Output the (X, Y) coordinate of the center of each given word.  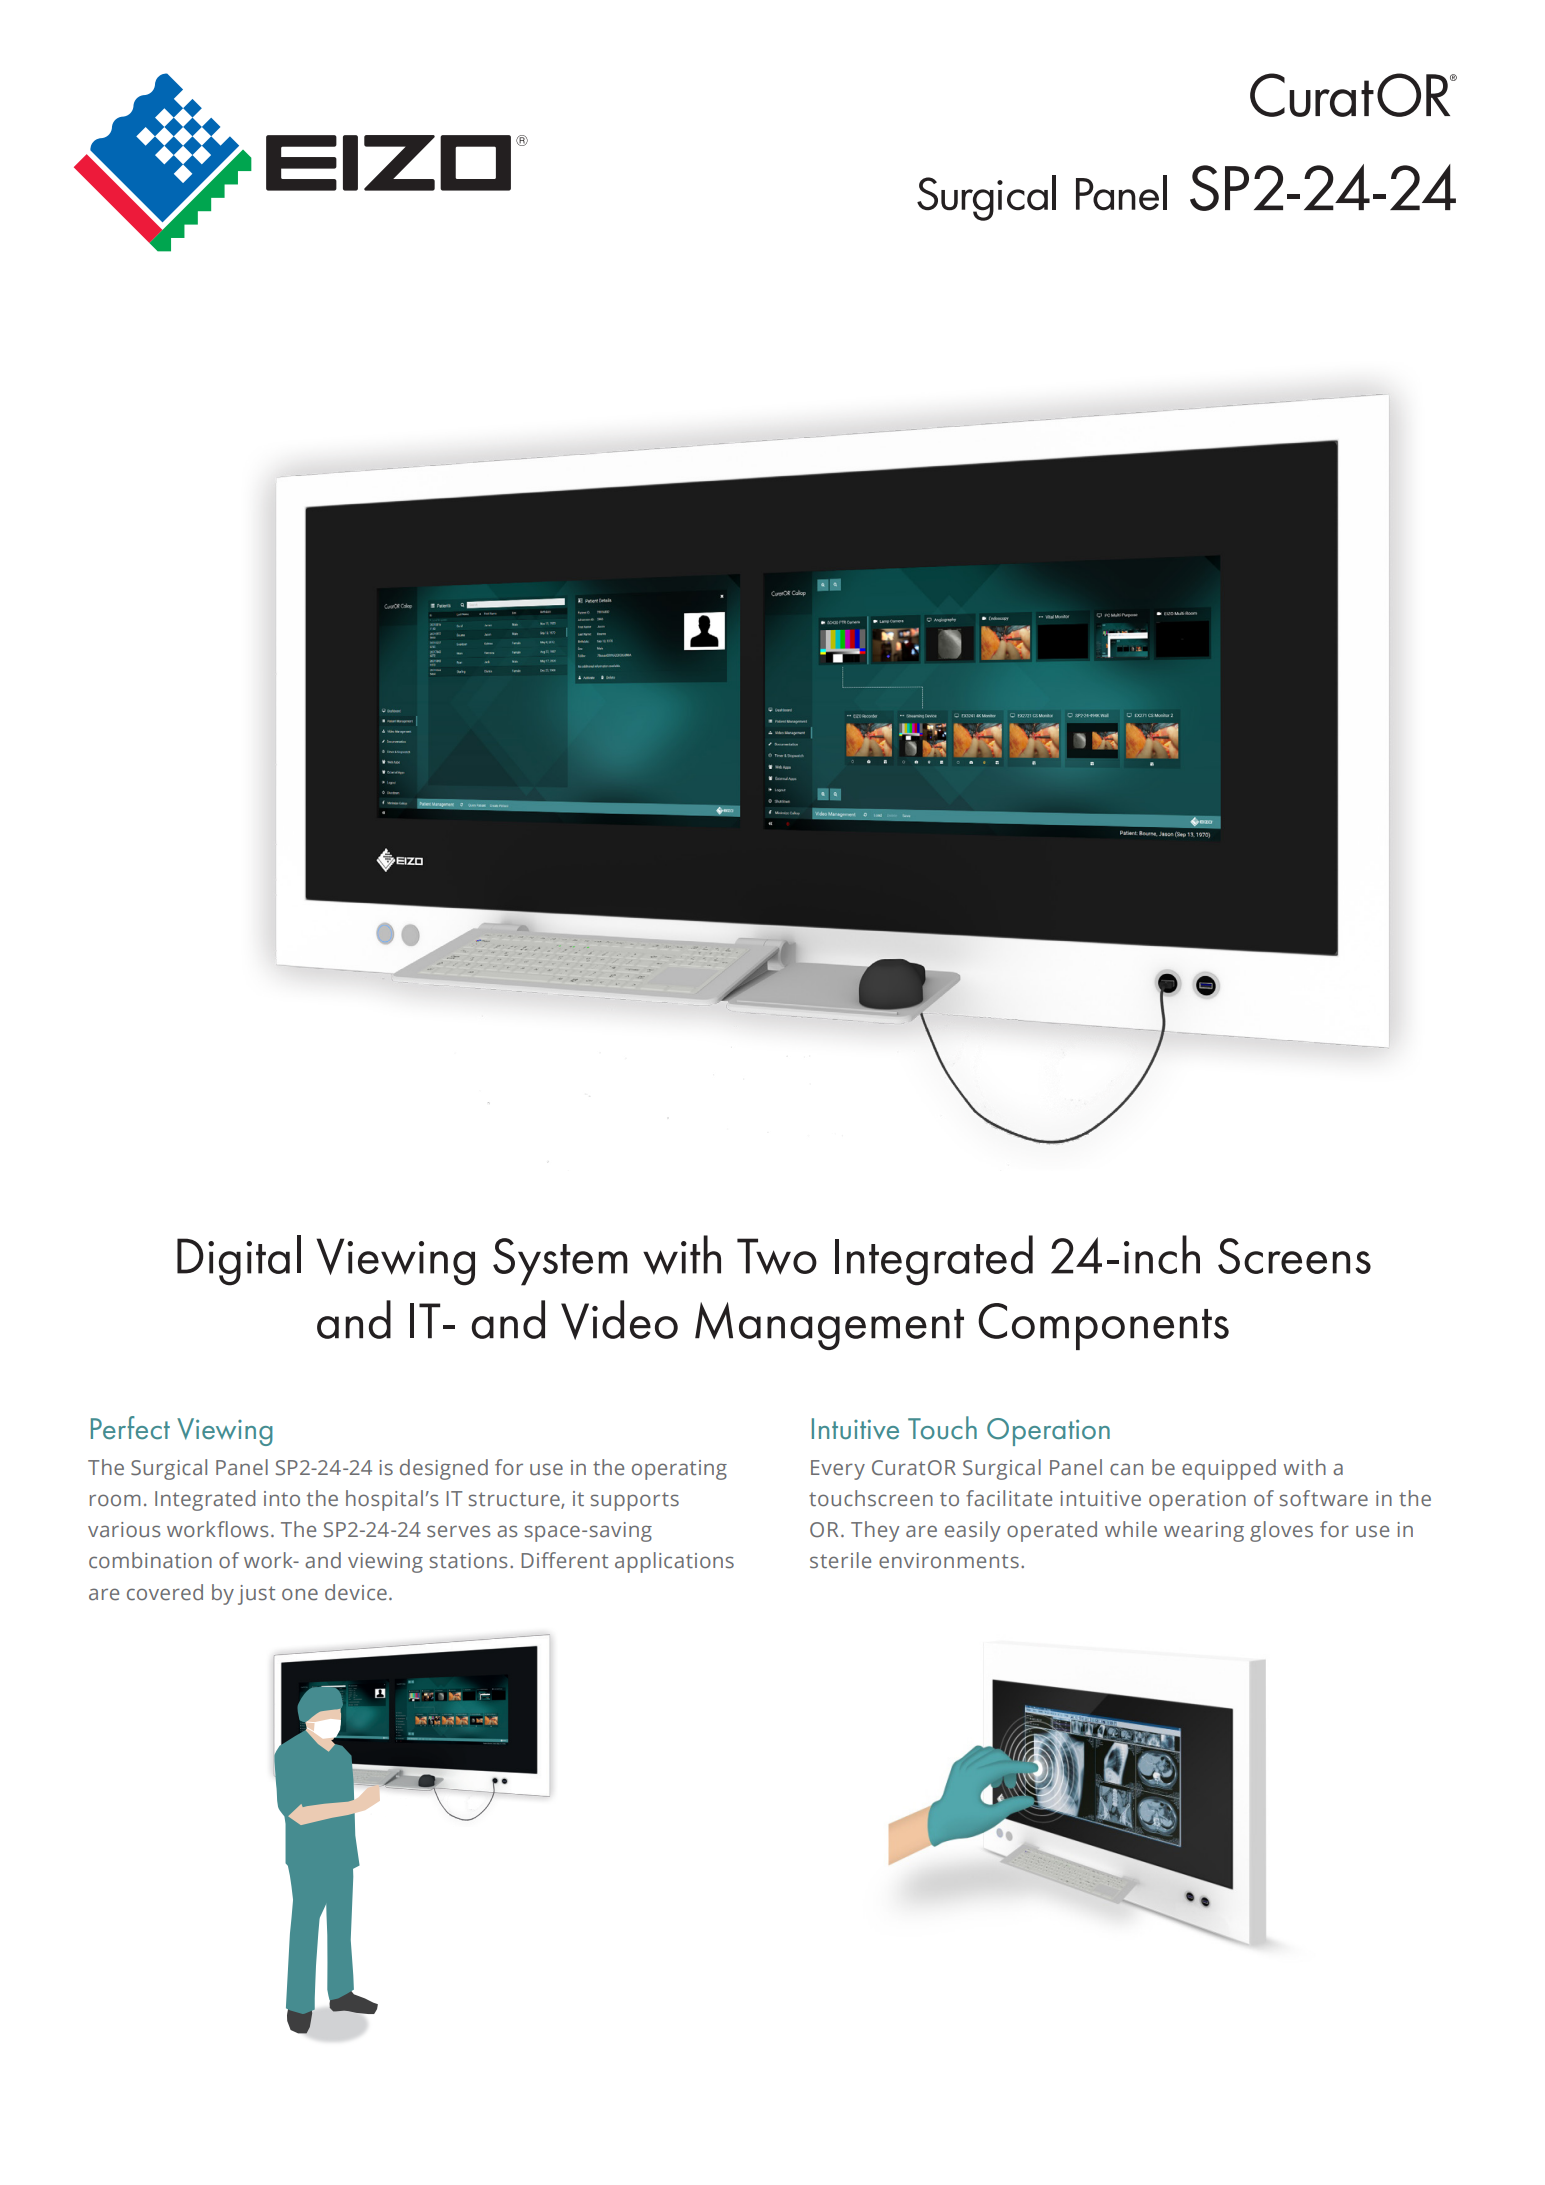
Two (777, 1256)
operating (679, 1470)
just (256, 1595)
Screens (1294, 1256)
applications (674, 1562)
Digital (239, 1260)
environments (949, 1561)
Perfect (130, 1428)
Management (829, 1326)
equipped (1229, 1469)
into (282, 1499)
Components (1103, 1326)
